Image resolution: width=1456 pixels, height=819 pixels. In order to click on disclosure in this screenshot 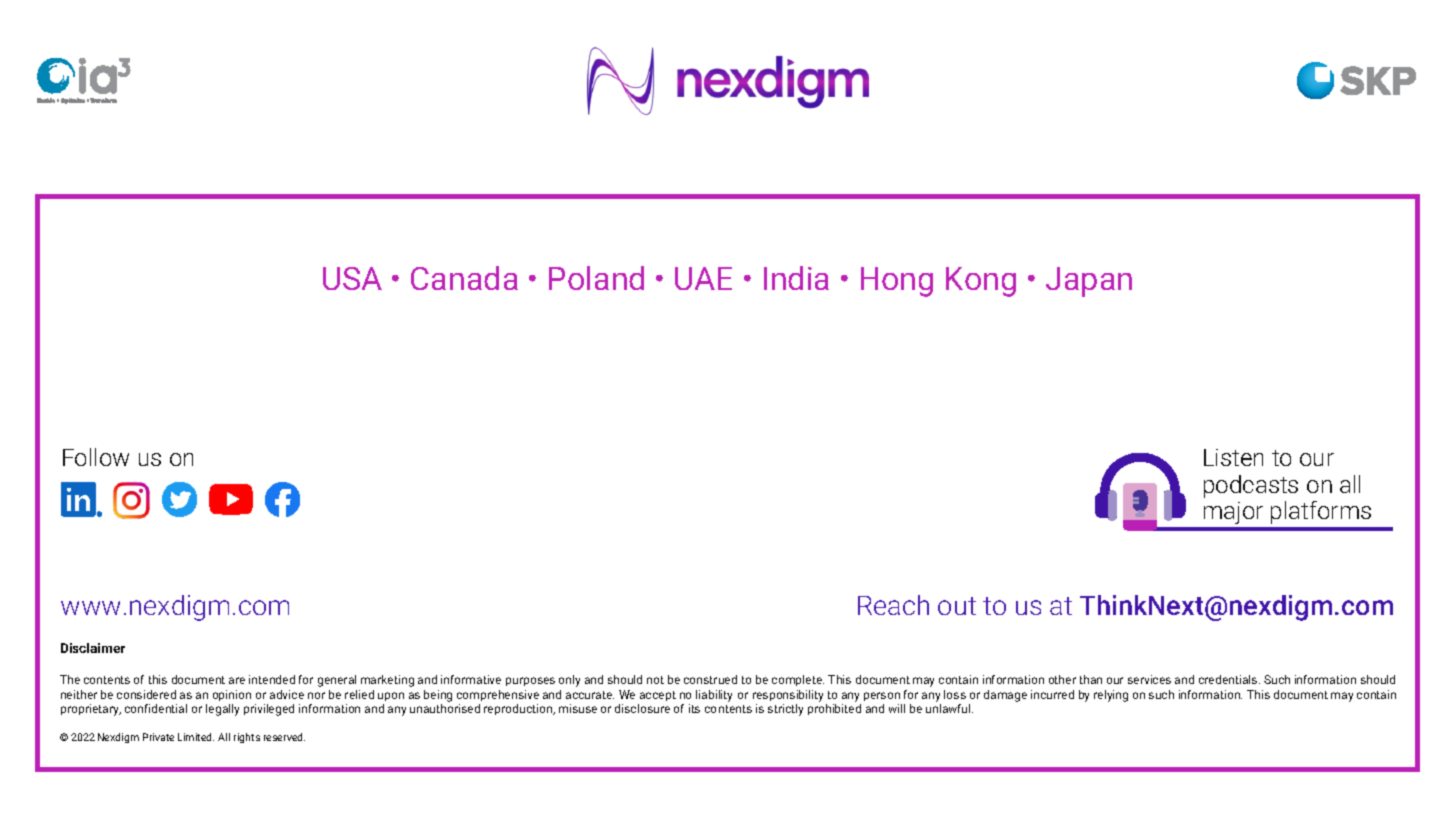, I will do `click(642, 708)`.
